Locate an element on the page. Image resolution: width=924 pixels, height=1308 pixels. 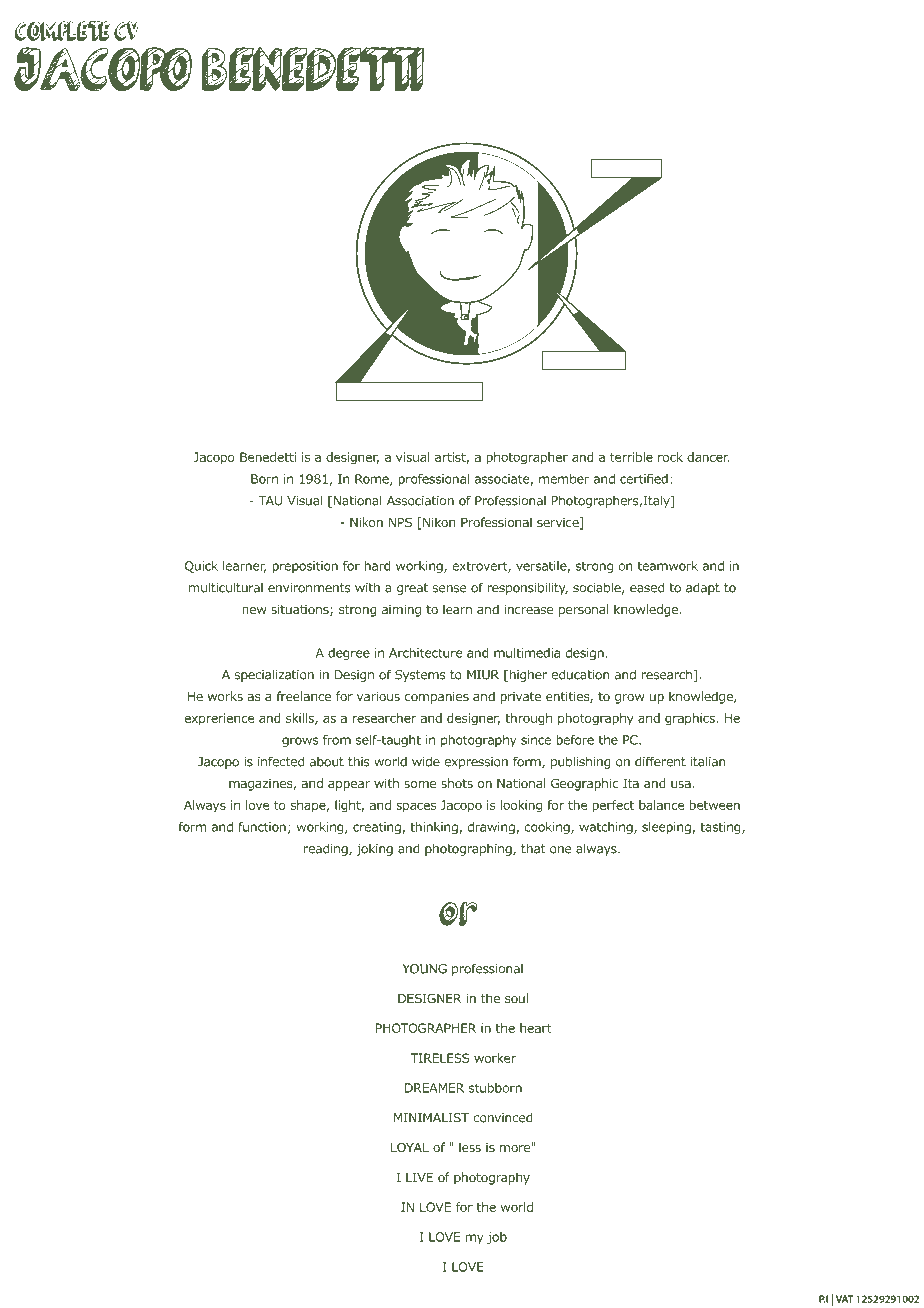
rock is located at coordinates (670, 457).
